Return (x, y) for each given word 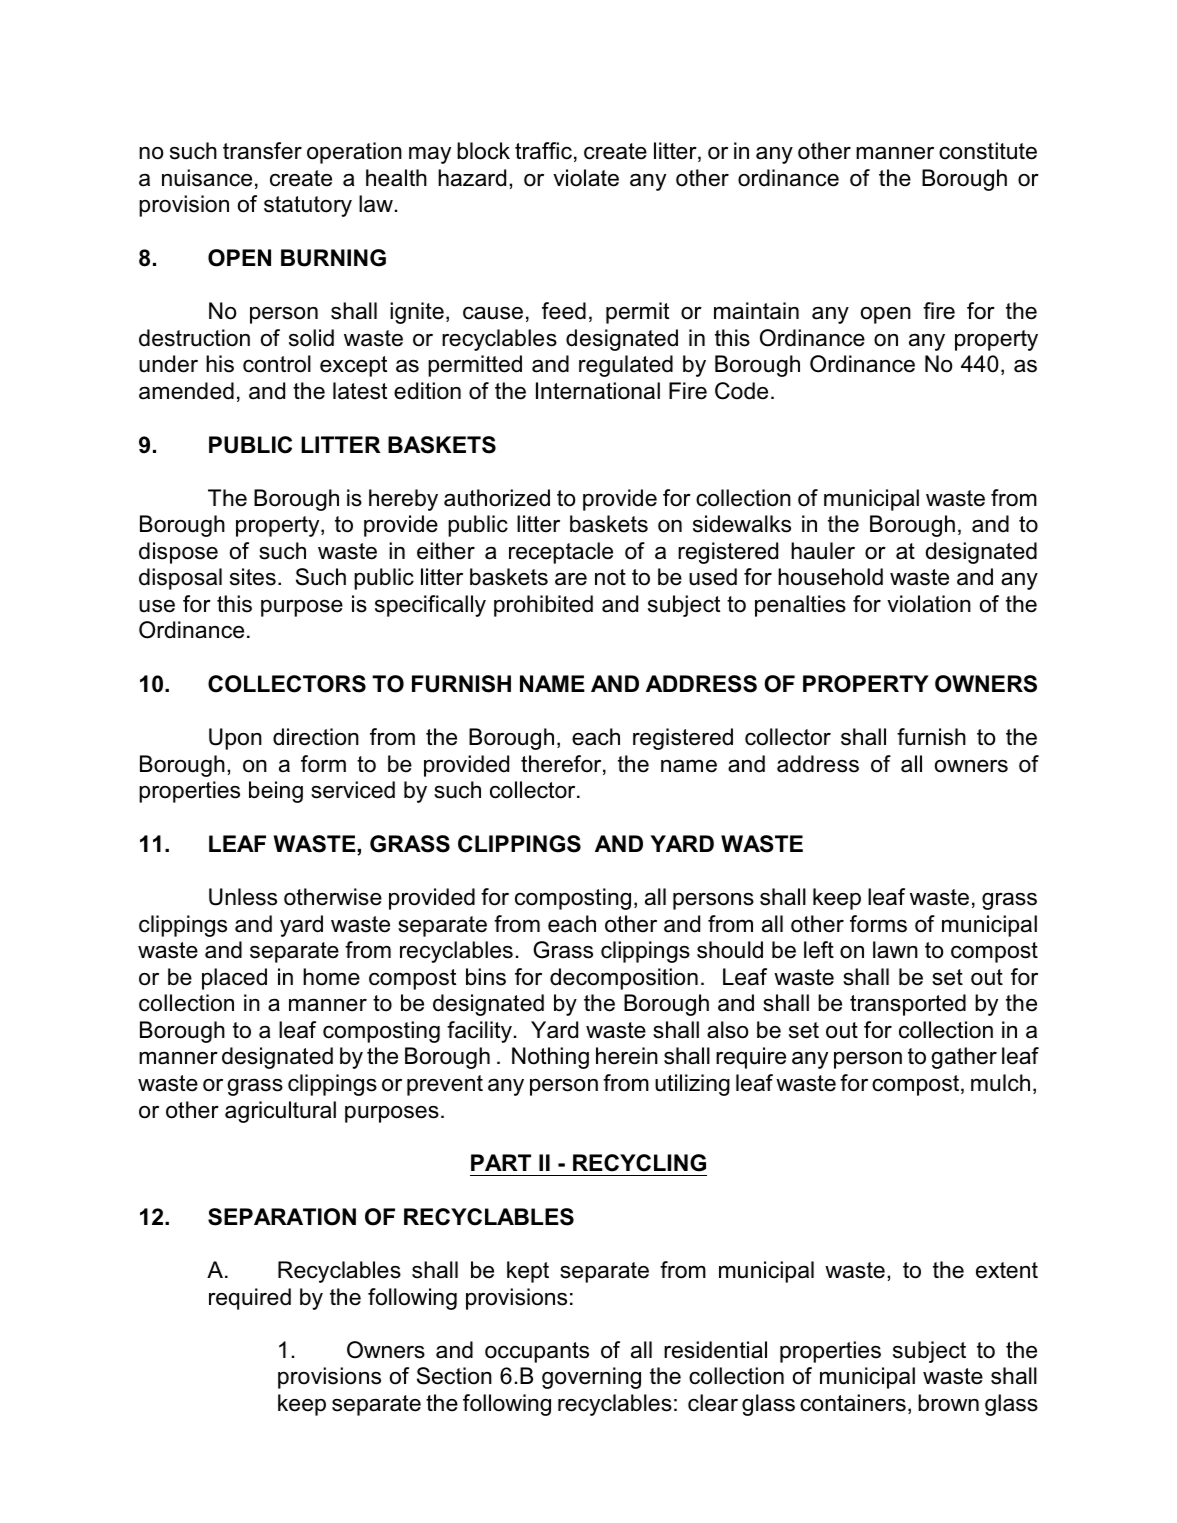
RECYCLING (639, 1163)
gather (964, 1058)
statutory (308, 206)
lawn (895, 950)
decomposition (624, 979)
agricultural (280, 1112)
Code (741, 391)
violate (586, 178)
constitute (988, 151)
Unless (243, 897)
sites (253, 577)
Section (454, 1376)
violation (929, 604)
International (598, 391)
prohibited (543, 606)
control (277, 364)
